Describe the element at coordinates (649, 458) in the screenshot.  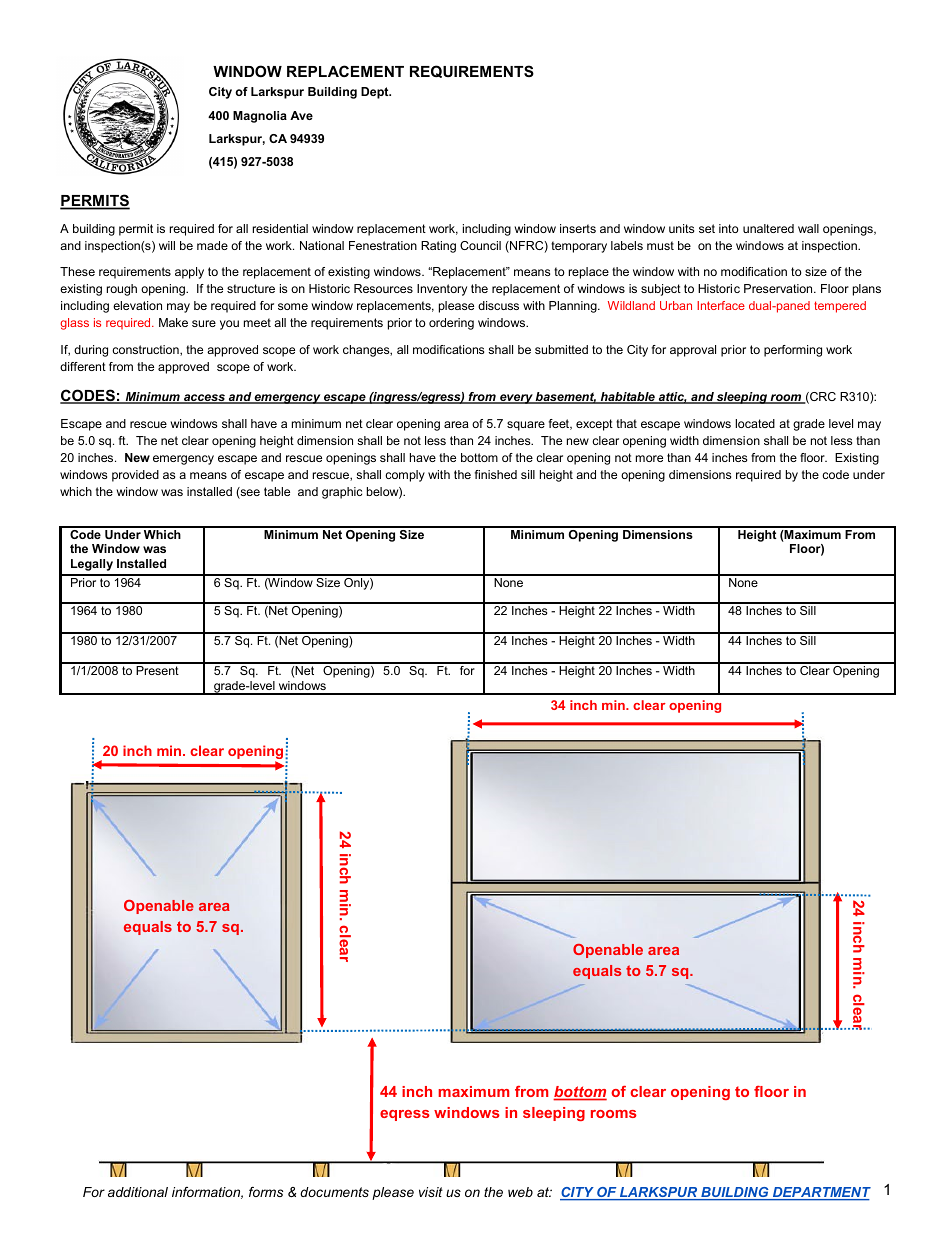
I see `more` at that location.
